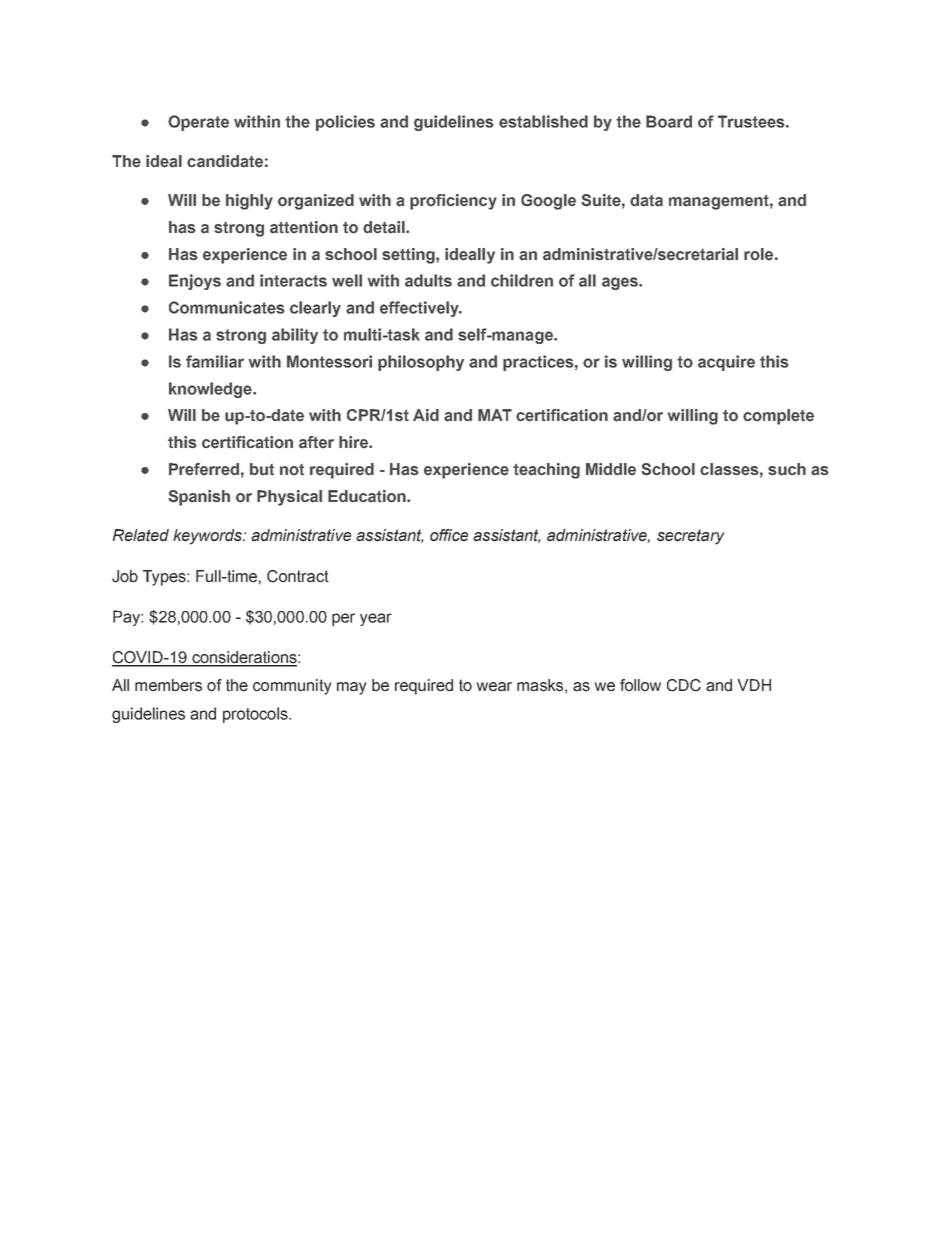 The width and height of the screenshot is (952, 1233). Describe the element at coordinates (208, 537) in the screenshot. I see `keywords` at that location.
